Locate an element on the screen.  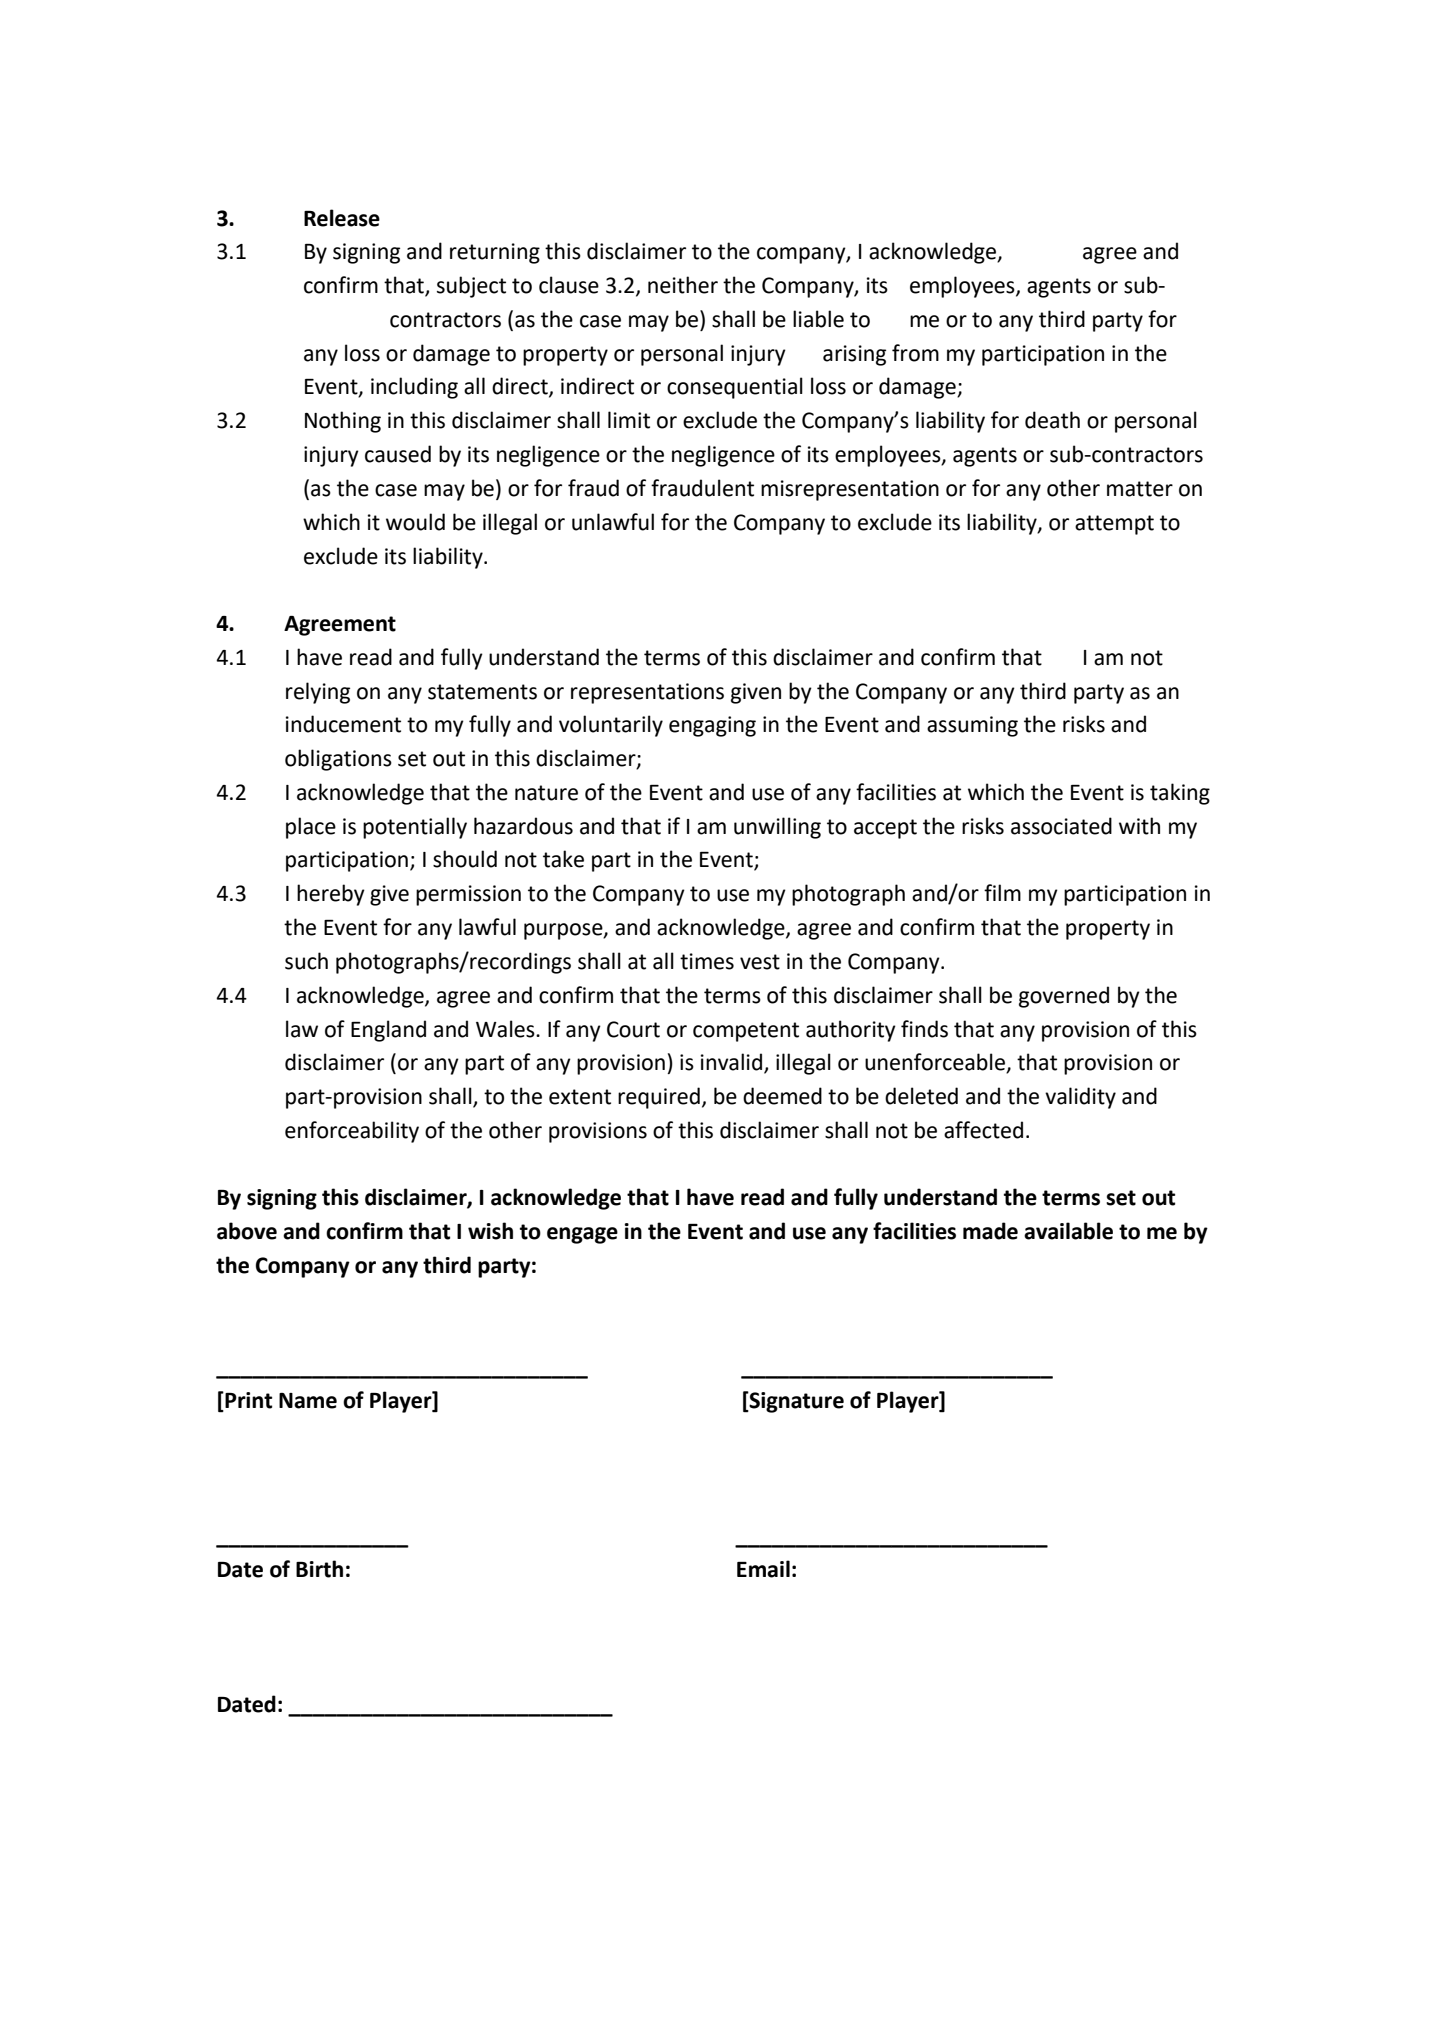
engage is located at coordinates (582, 1235).
